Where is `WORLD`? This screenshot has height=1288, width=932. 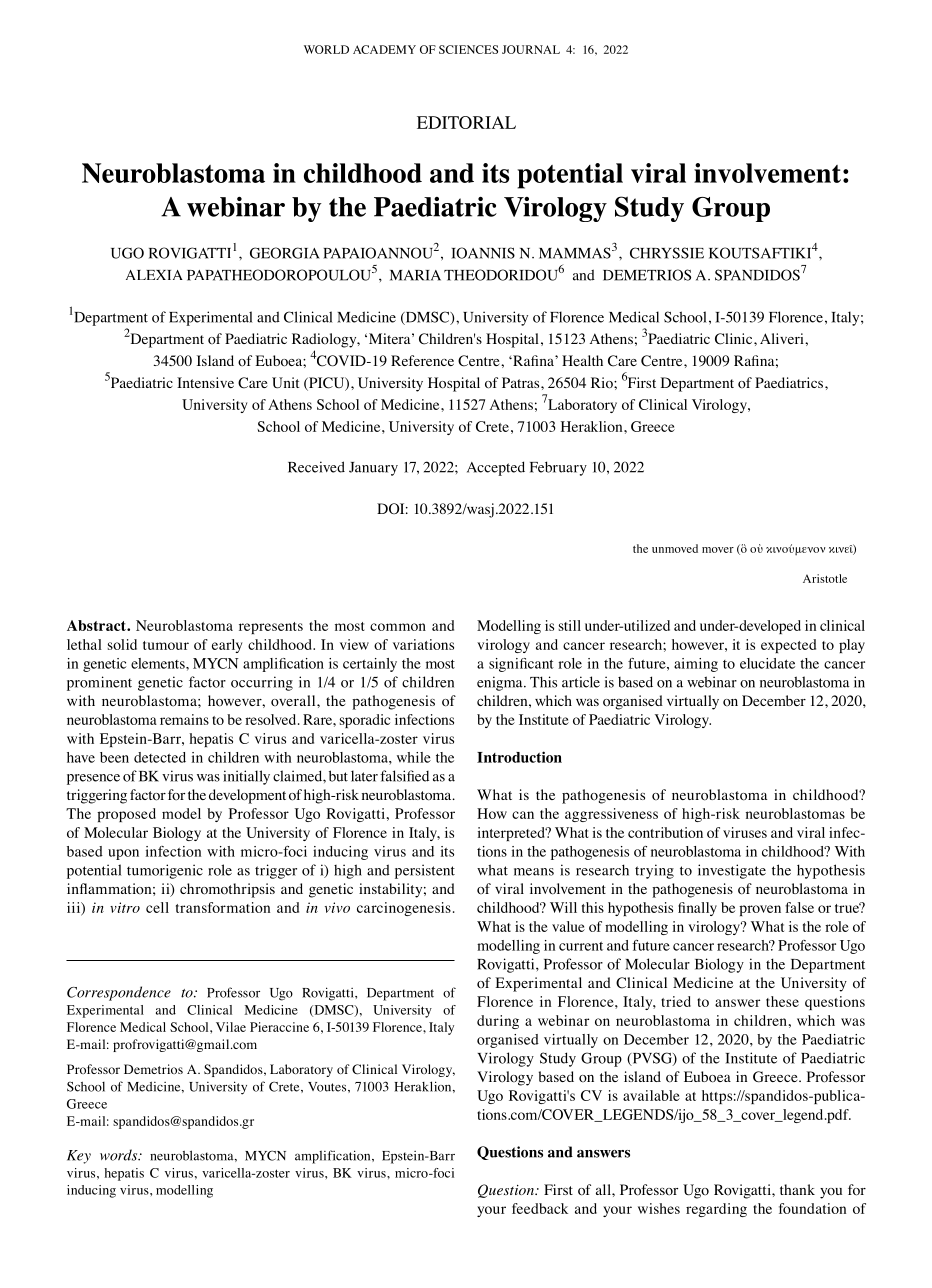 WORLD is located at coordinates (326, 49).
